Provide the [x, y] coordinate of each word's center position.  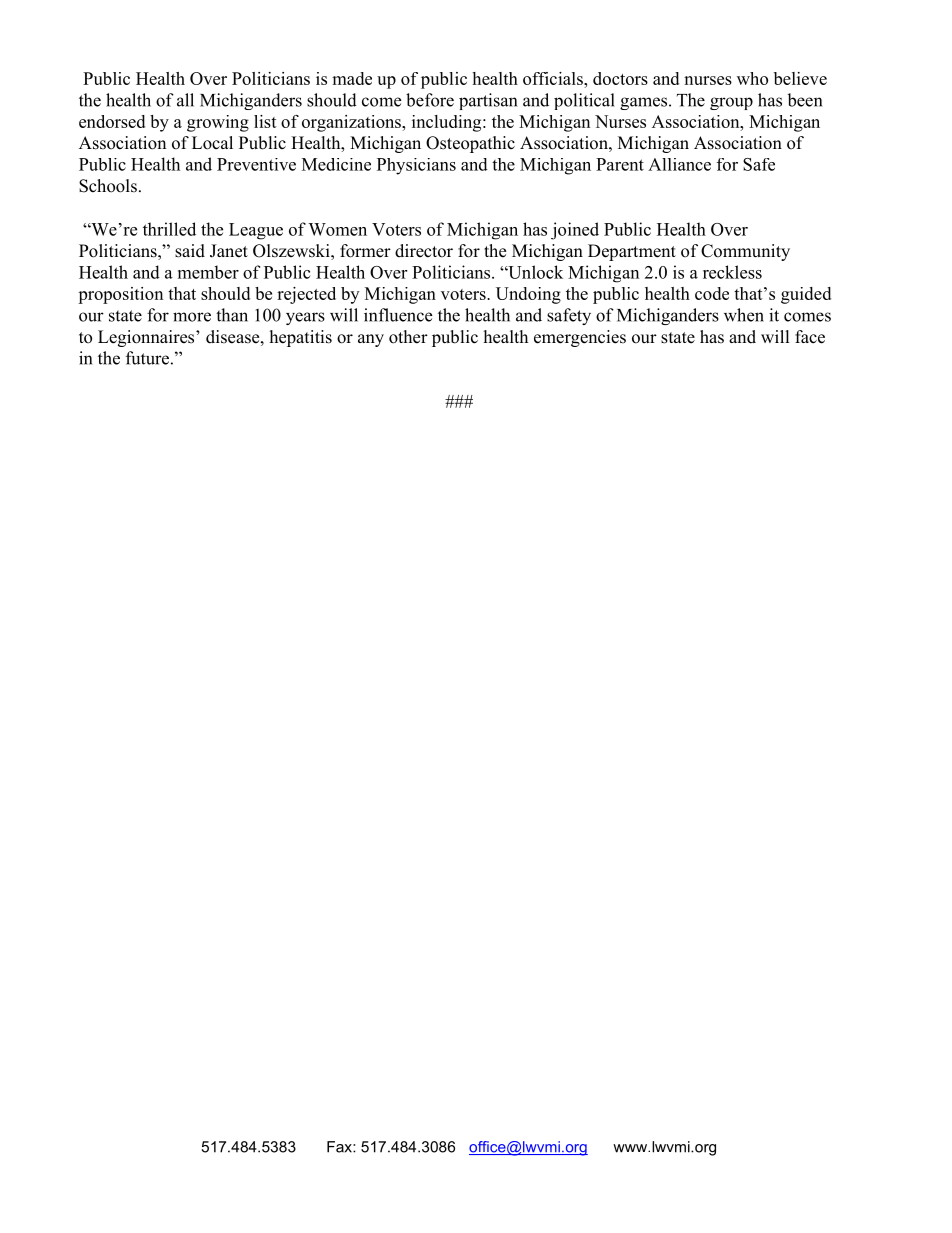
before [430, 100]
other [408, 337]
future [147, 358]
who [752, 78]
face [810, 337]
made [352, 78]
